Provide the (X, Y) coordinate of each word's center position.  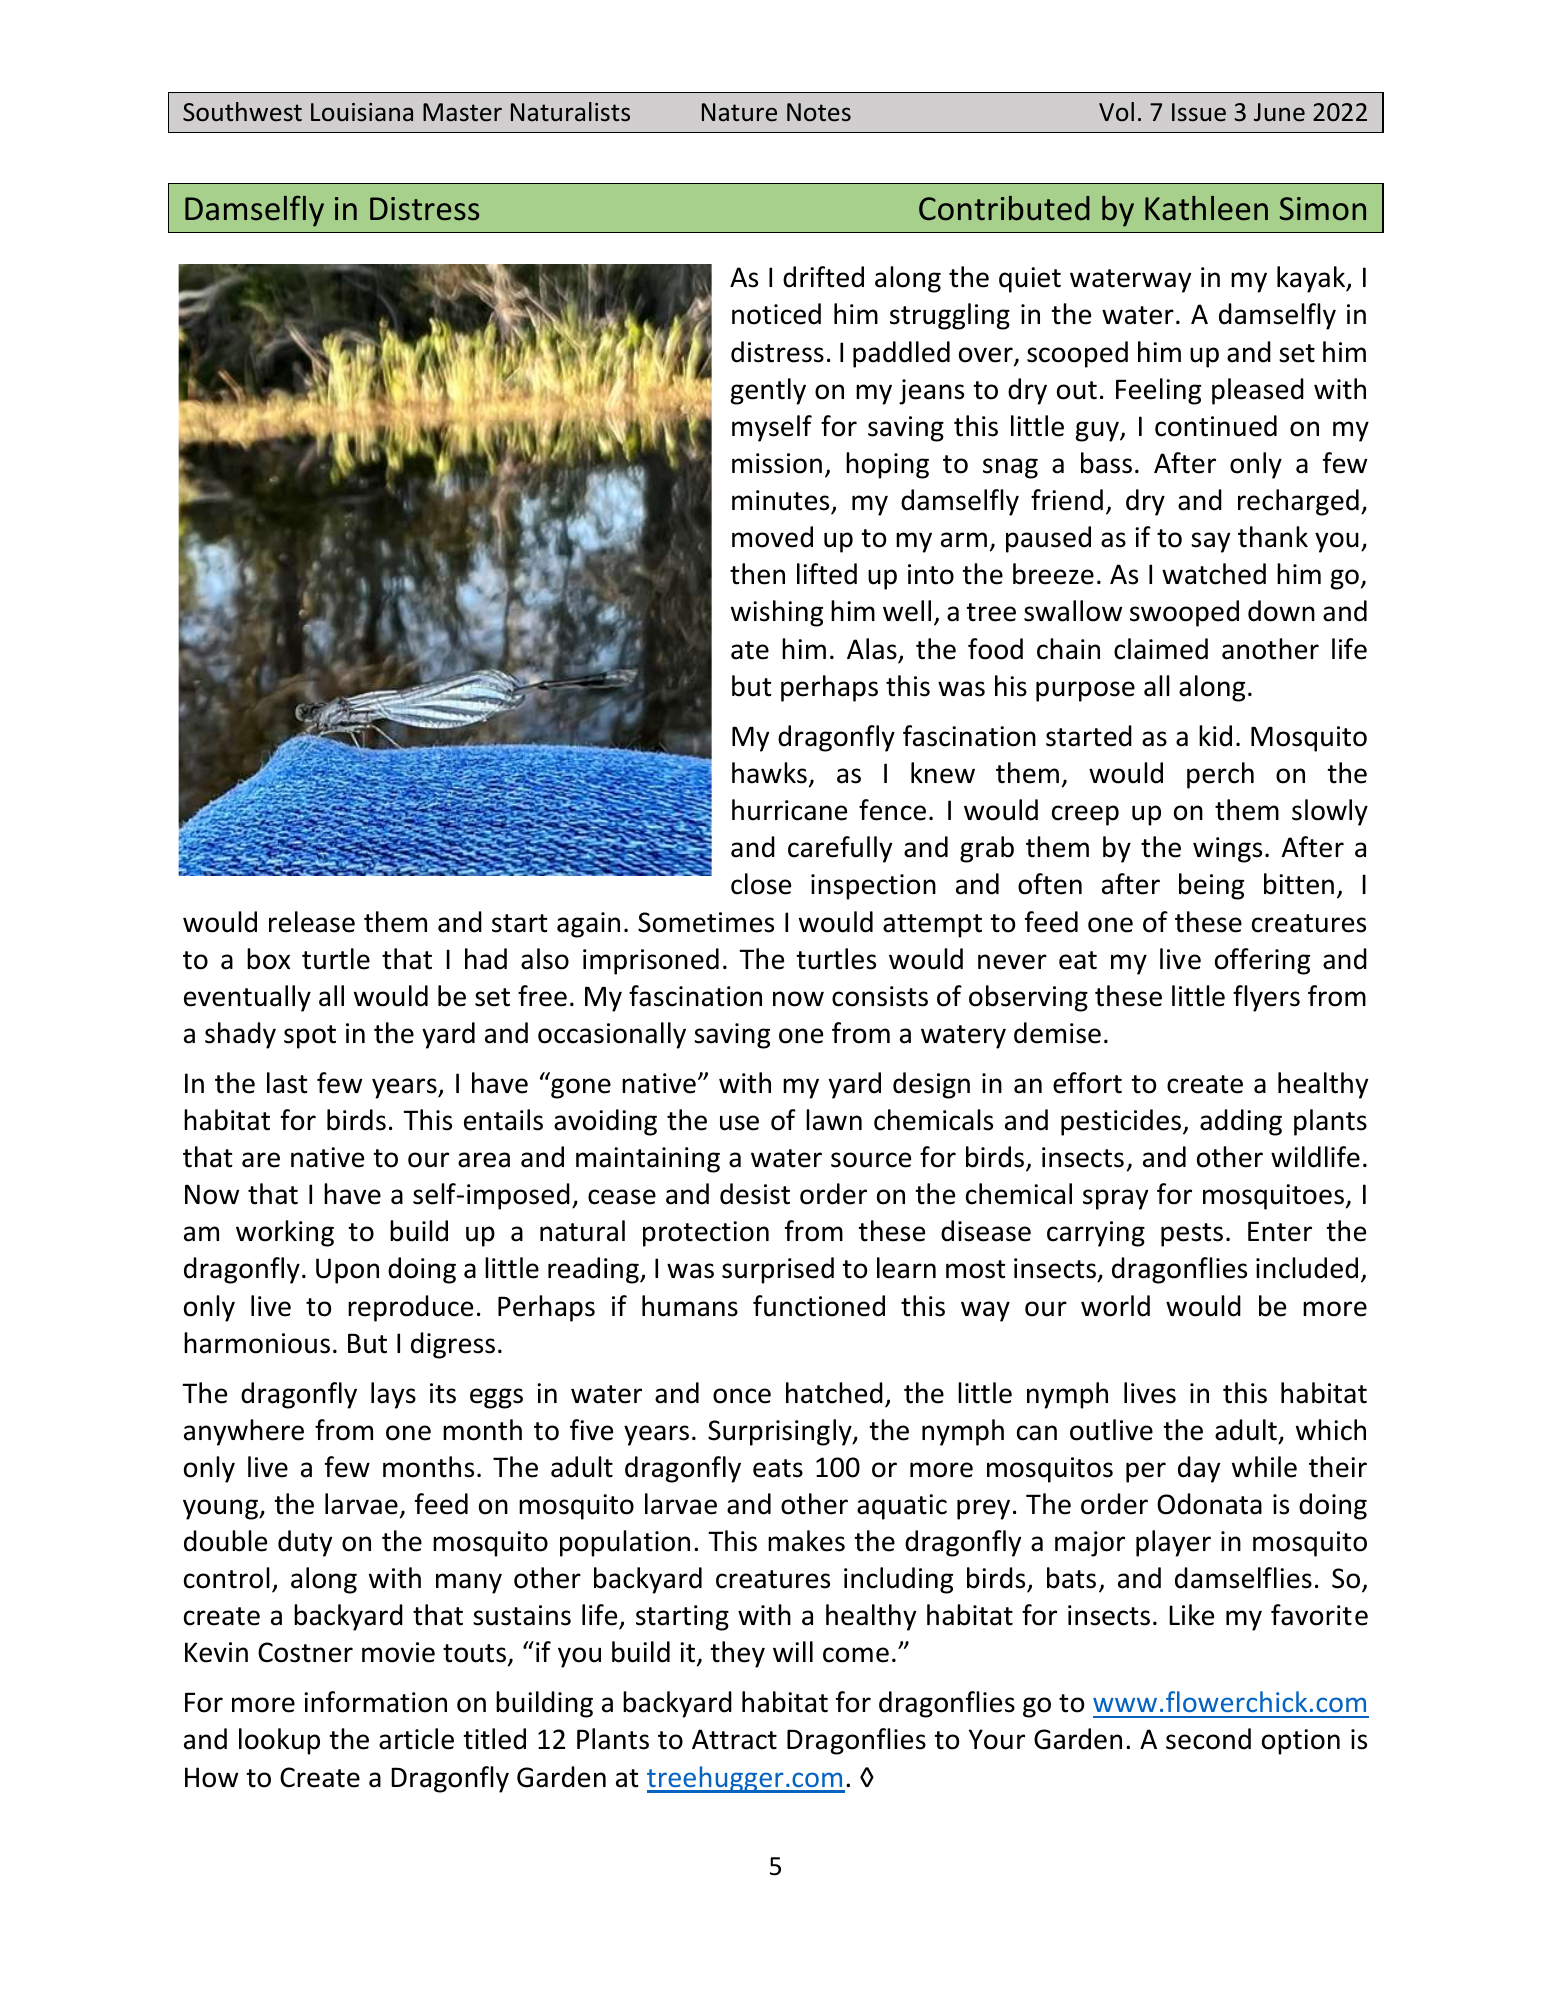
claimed (1161, 649)
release (312, 922)
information (375, 1702)
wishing (777, 613)
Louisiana (362, 112)
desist (755, 1194)
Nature (739, 112)
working (285, 1233)
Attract (734, 1739)
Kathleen (1206, 208)
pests (1192, 1235)
